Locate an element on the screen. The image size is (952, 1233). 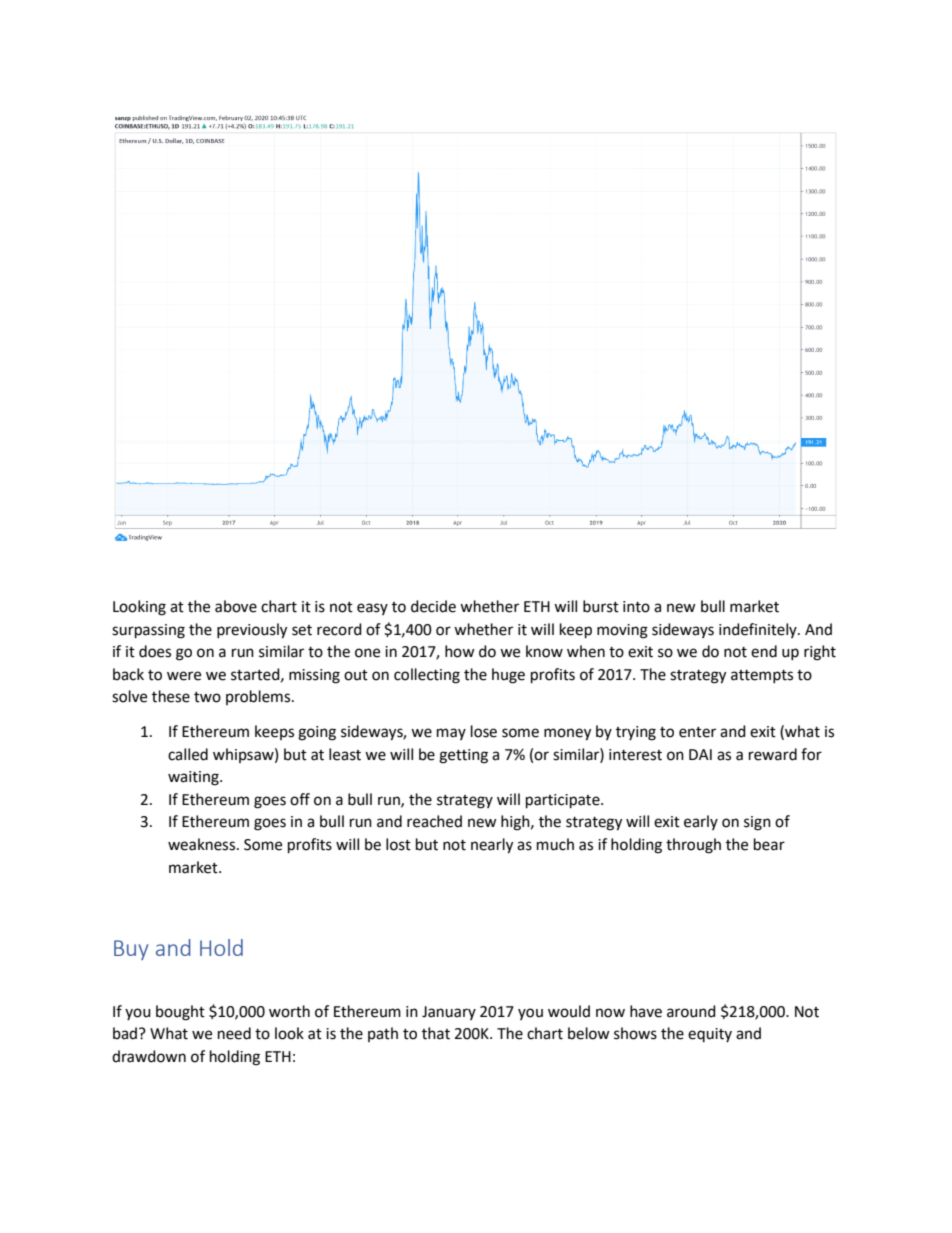
around is located at coordinates (691, 1011).
